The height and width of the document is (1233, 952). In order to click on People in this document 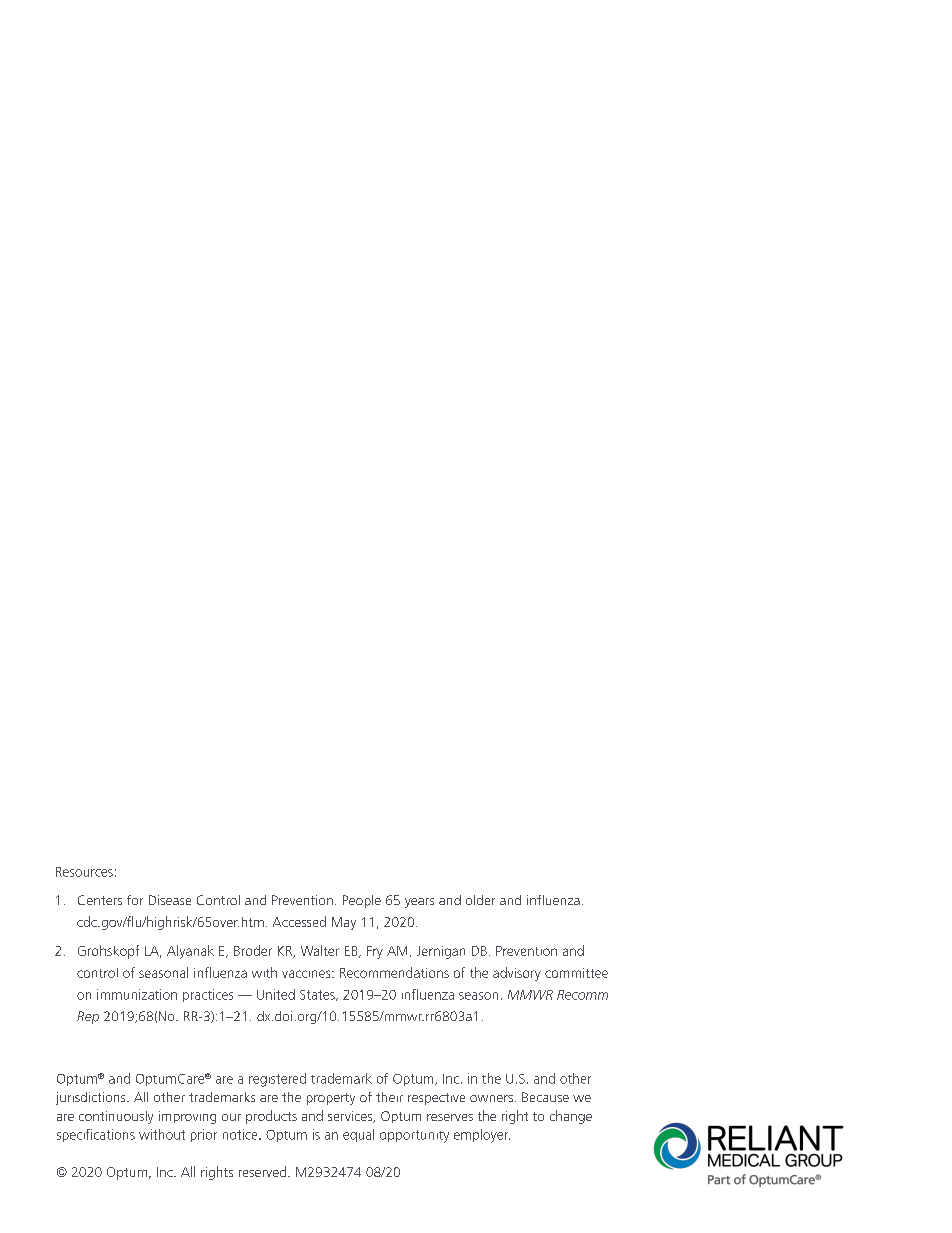, I will do `click(362, 901)`.
